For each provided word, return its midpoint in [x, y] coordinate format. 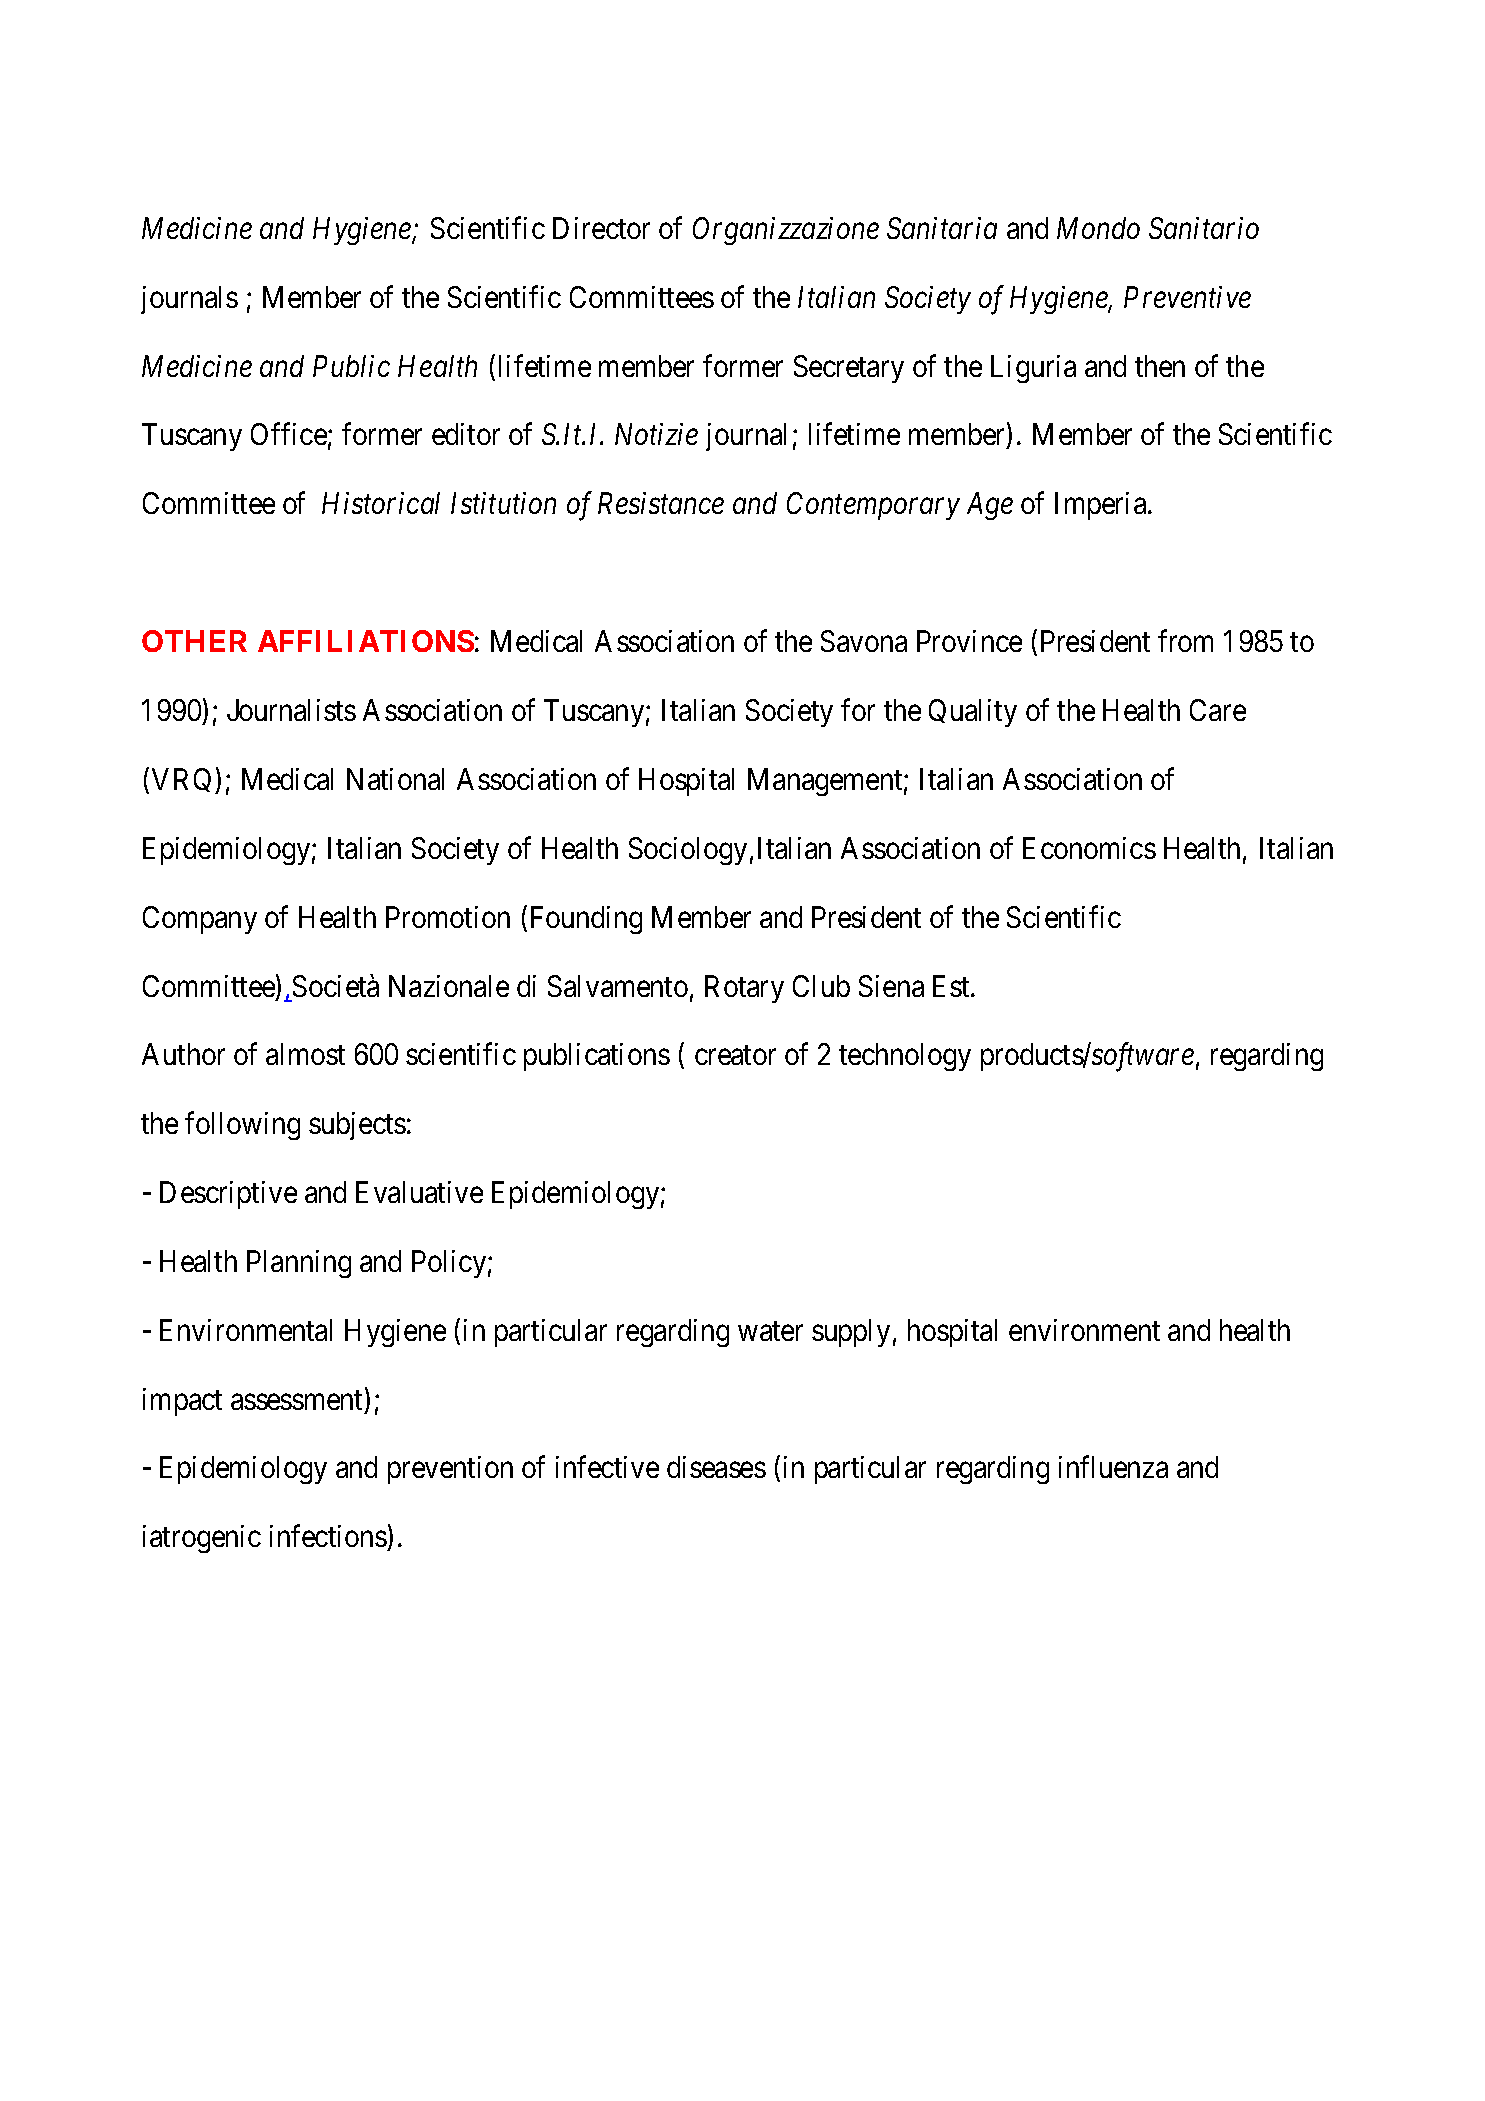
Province [969, 641]
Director [601, 228]
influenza [1113, 1467]
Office [289, 434]
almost [305, 1054]
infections [329, 1538]
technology [905, 1057]
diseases [716, 1467]
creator [735, 1055]
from [1185, 641]
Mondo [1098, 228]
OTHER [194, 641]
